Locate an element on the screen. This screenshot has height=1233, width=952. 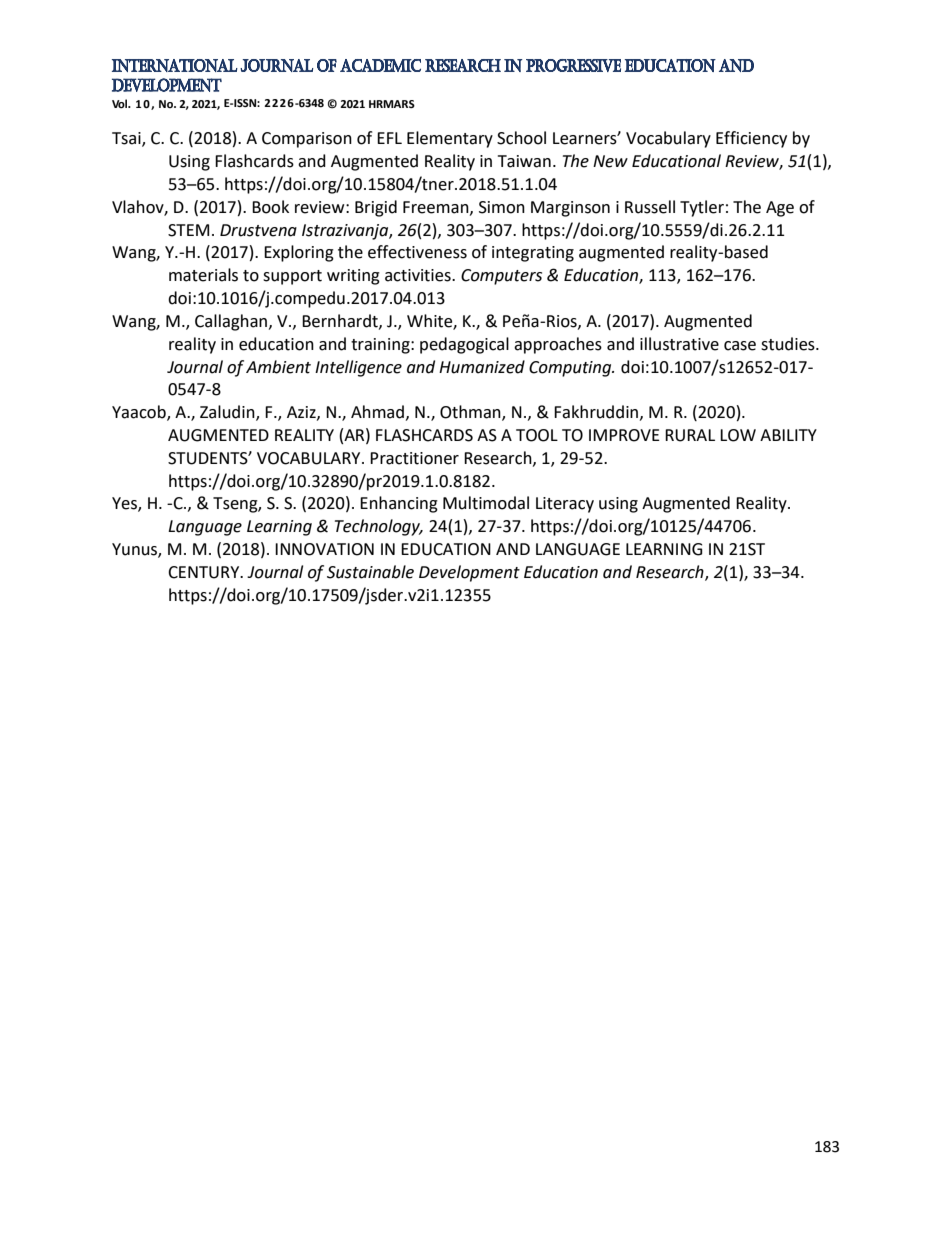
pedagogical is located at coordinates (464, 345).
